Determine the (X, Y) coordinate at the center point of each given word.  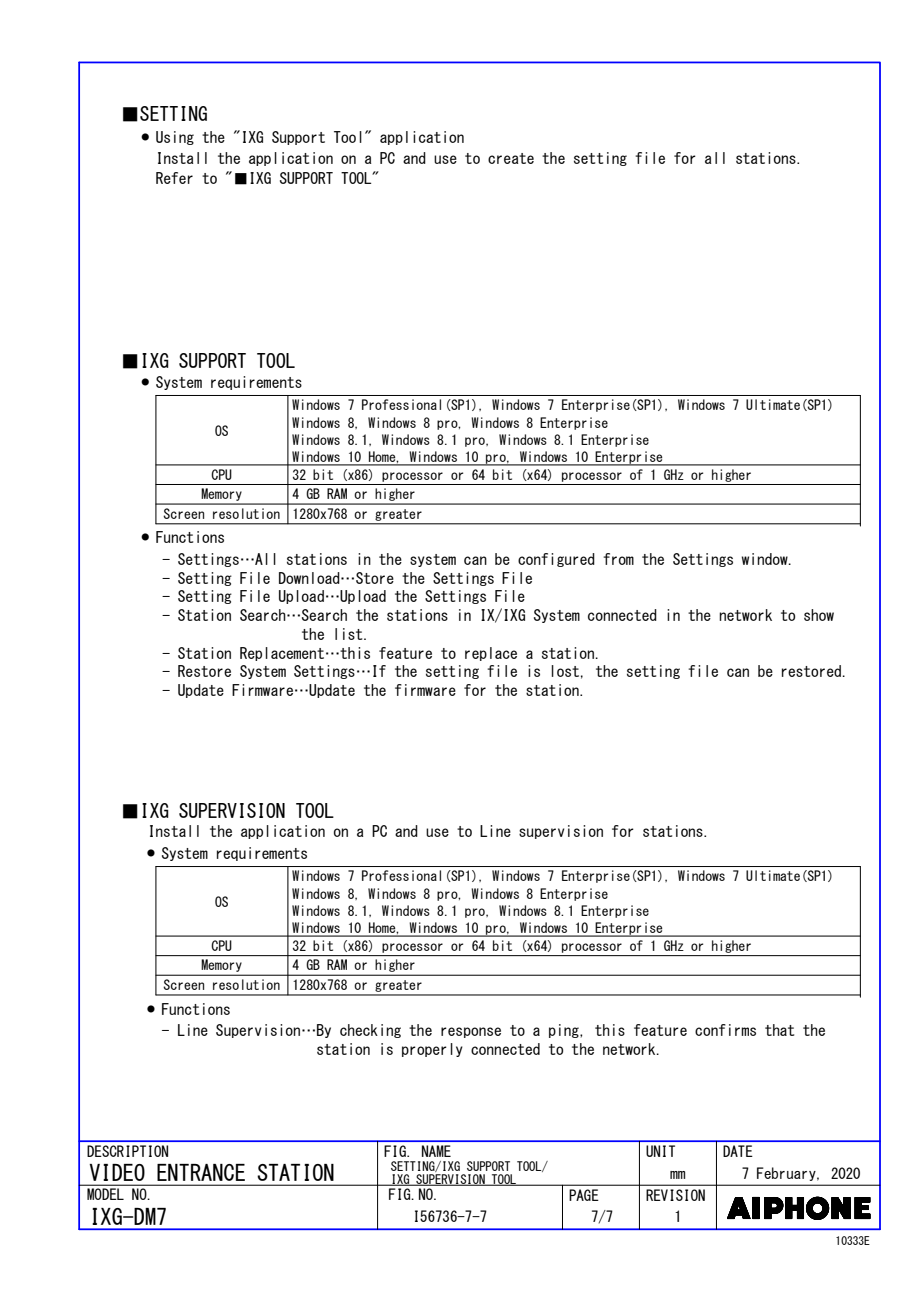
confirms (725, 1030)
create (511, 158)
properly (432, 1050)
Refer (174, 178)
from (618, 559)
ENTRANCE (201, 1172)
